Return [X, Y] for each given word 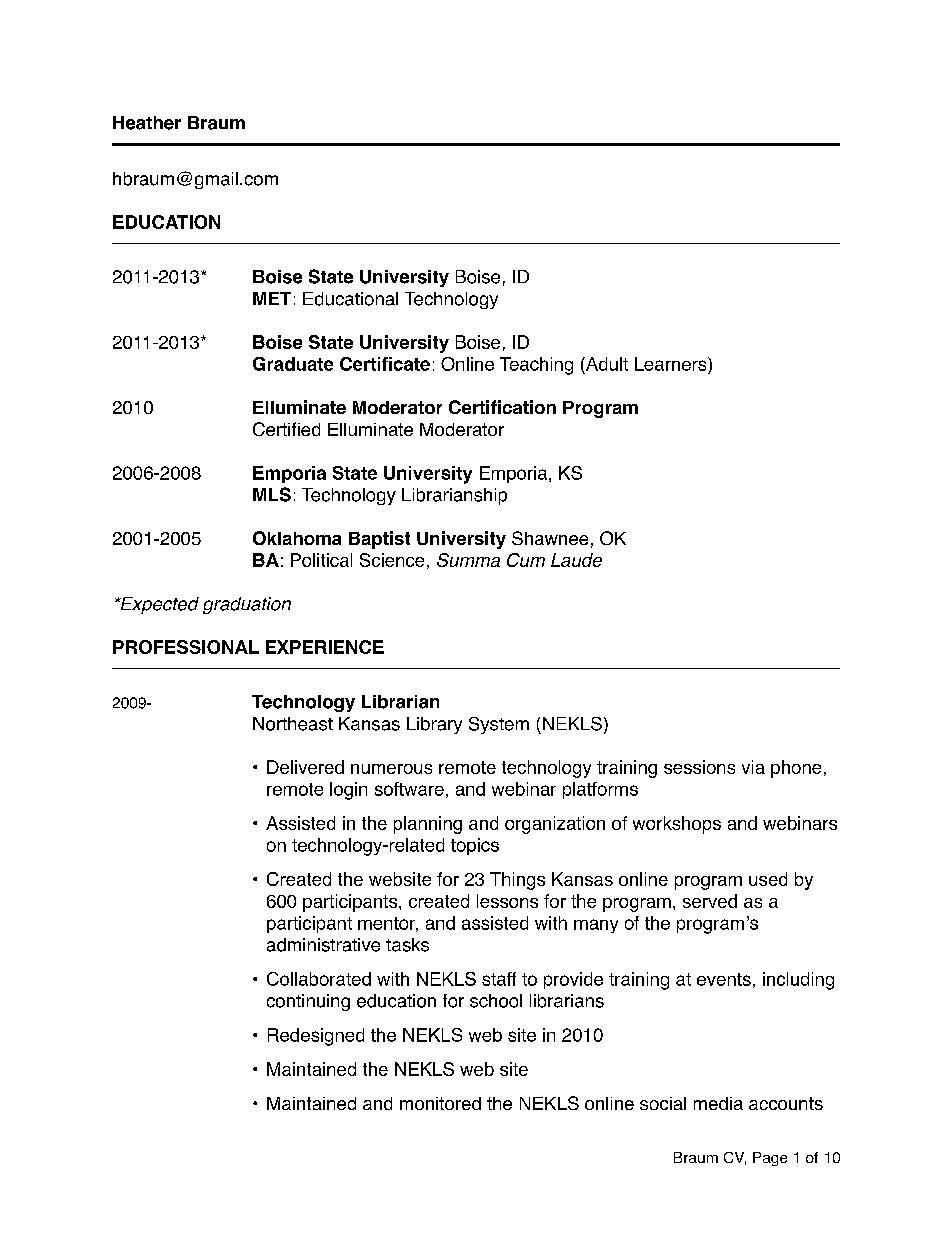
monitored [440, 1103]
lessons [507, 901]
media [718, 1103]
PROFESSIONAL [186, 647]
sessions [699, 767]
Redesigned [316, 1037]
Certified [286, 429]
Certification [502, 407]
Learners [672, 364]
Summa [468, 560]
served [710, 901]
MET [272, 298]
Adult [606, 364]
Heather [147, 123]
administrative [323, 945]
